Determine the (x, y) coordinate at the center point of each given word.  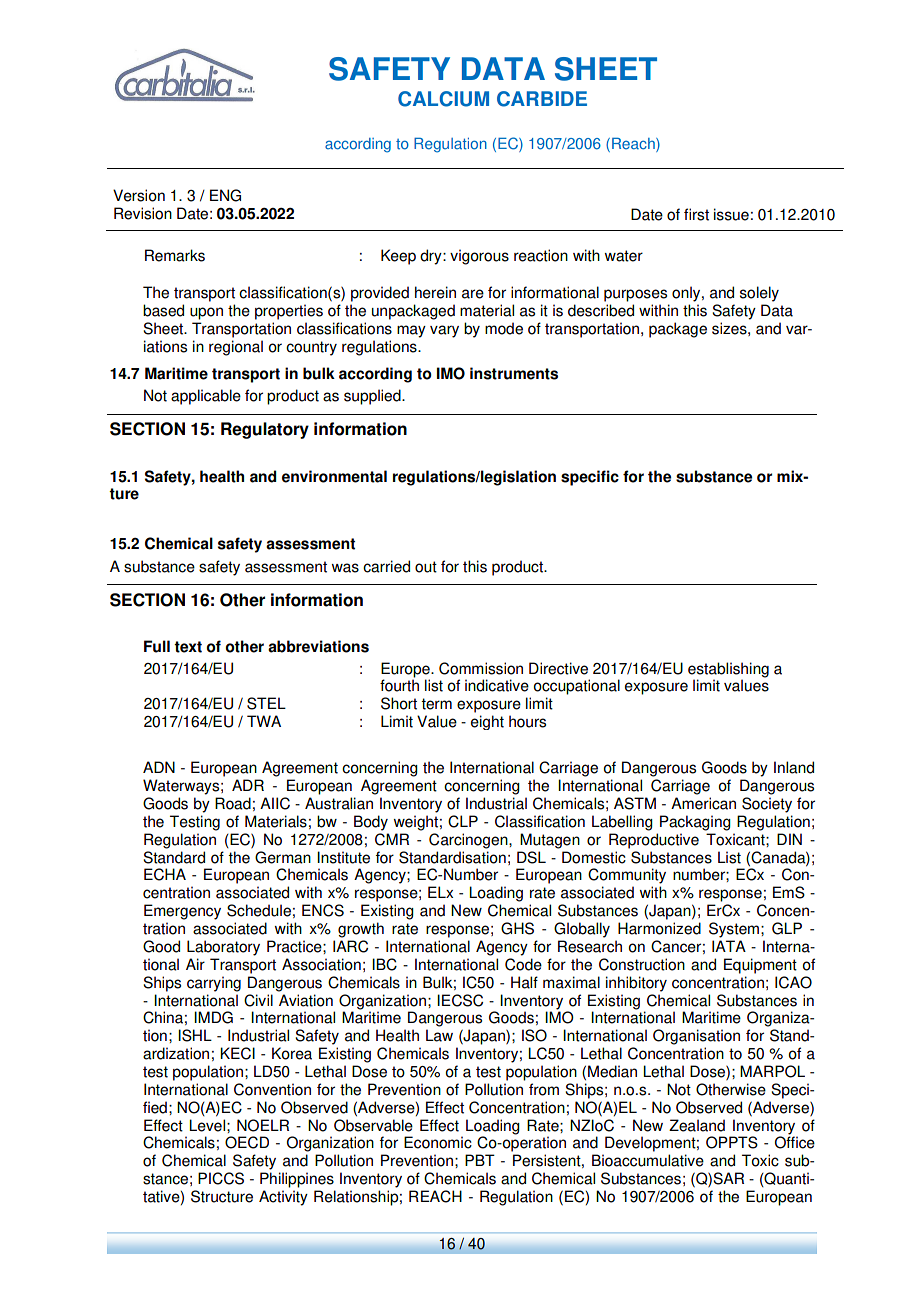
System (735, 930)
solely (759, 294)
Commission (481, 668)
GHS (517, 928)
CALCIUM (443, 99)
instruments (514, 373)
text (188, 647)
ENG (225, 195)
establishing (728, 671)
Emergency (182, 912)
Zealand (697, 1125)
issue (731, 214)
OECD (247, 1142)
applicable (206, 397)
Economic (438, 1142)
